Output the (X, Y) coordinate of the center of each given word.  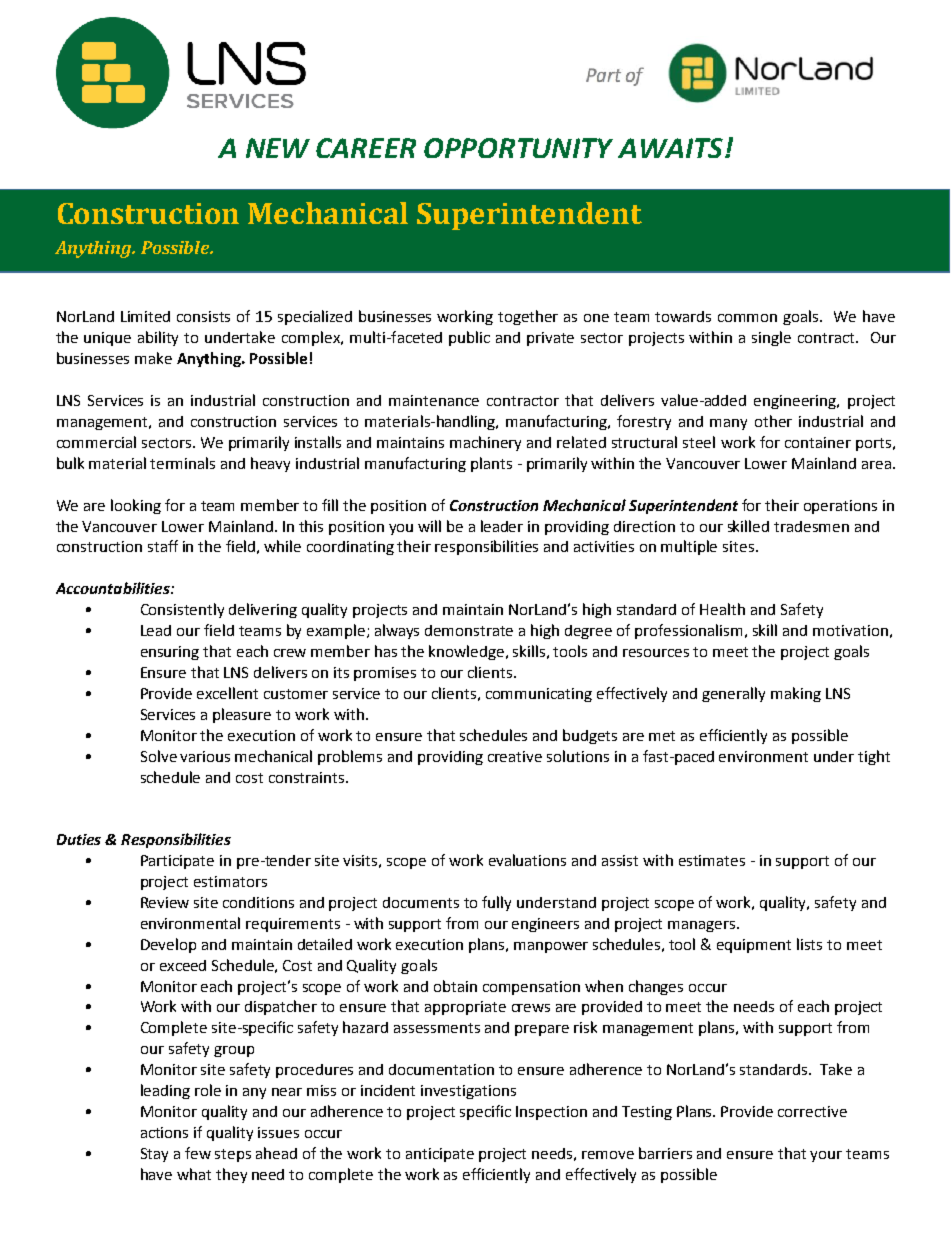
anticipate (440, 1155)
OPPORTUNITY (518, 148)
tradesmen (811, 526)
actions (164, 1132)
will (429, 526)
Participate (177, 862)
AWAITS (670, 148)
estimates (712, 860)
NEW (278, 148)
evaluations (527, 860)
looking (136, 506)
